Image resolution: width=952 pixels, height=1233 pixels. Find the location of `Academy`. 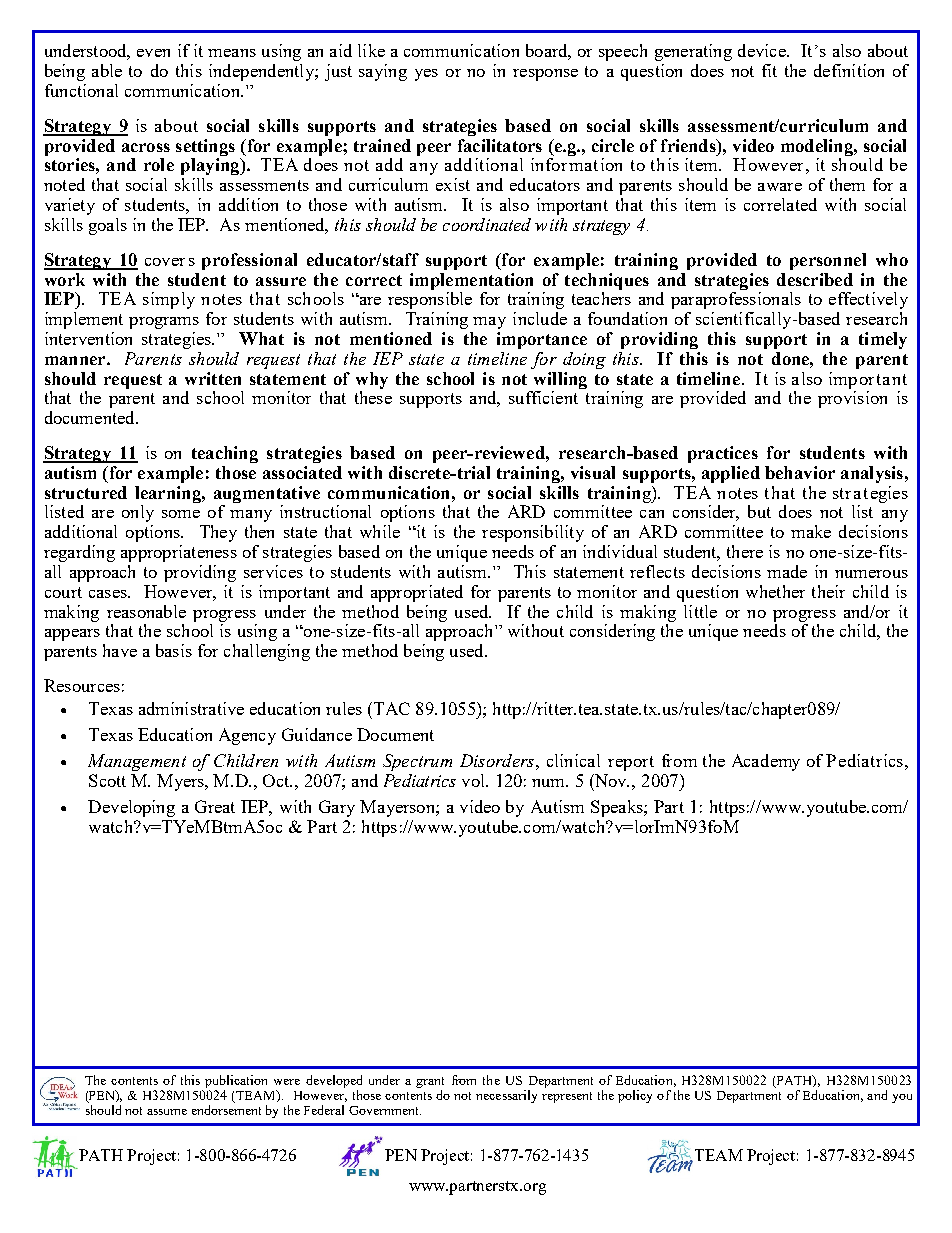

Academy is located at coordinates (766, 762).
